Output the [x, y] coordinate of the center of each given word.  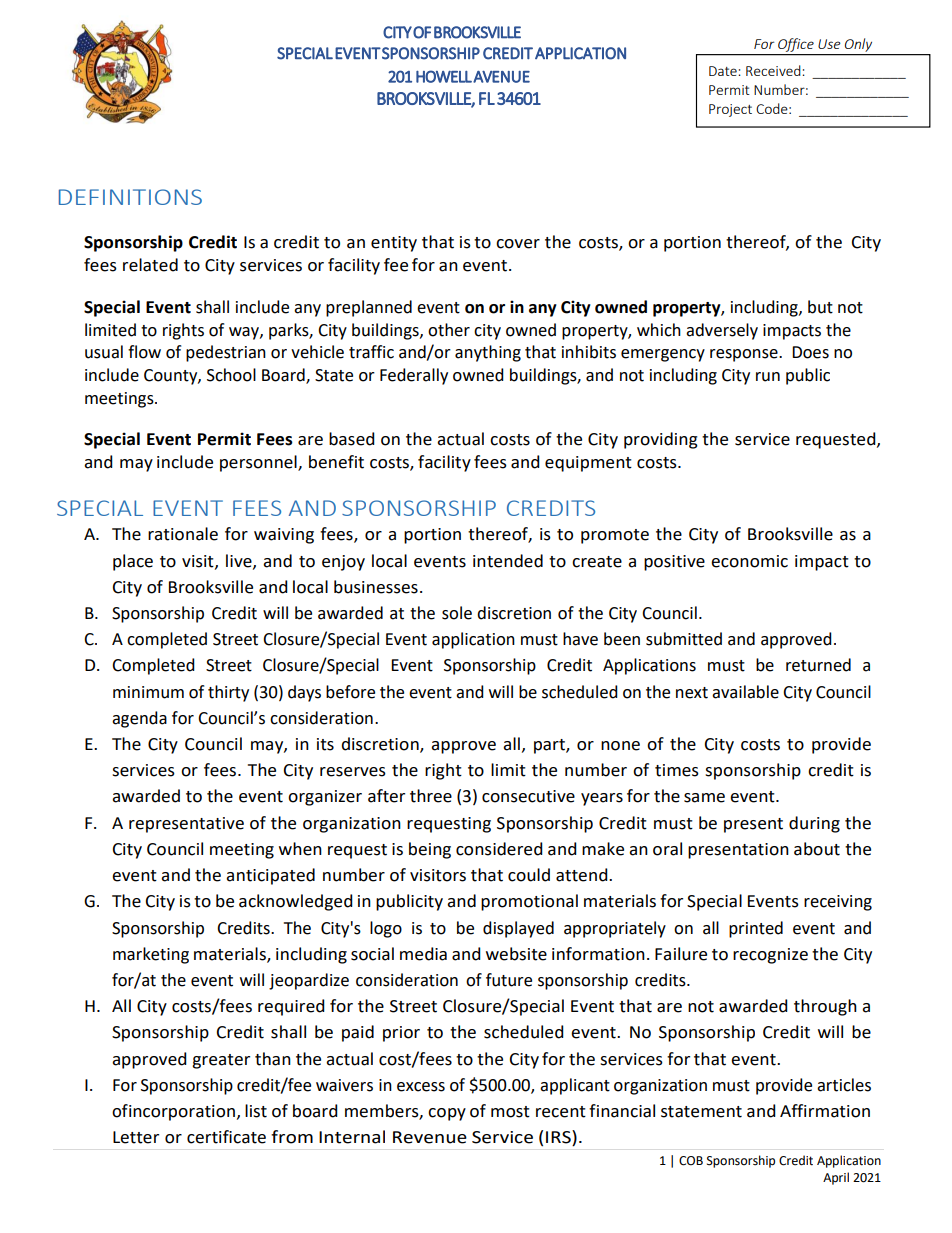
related [150, 265]
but [820, 307]
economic [749, 561]
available [745, 692]
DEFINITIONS [130, 197]
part [550, 746]
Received [774, 70]
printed [756, 929]
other [449, 330]
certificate [226, 1137]
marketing [151, 955]
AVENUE [501, 77]
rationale [183, 534]
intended [508, 561]
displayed [518, 929]
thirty [228, 693]
